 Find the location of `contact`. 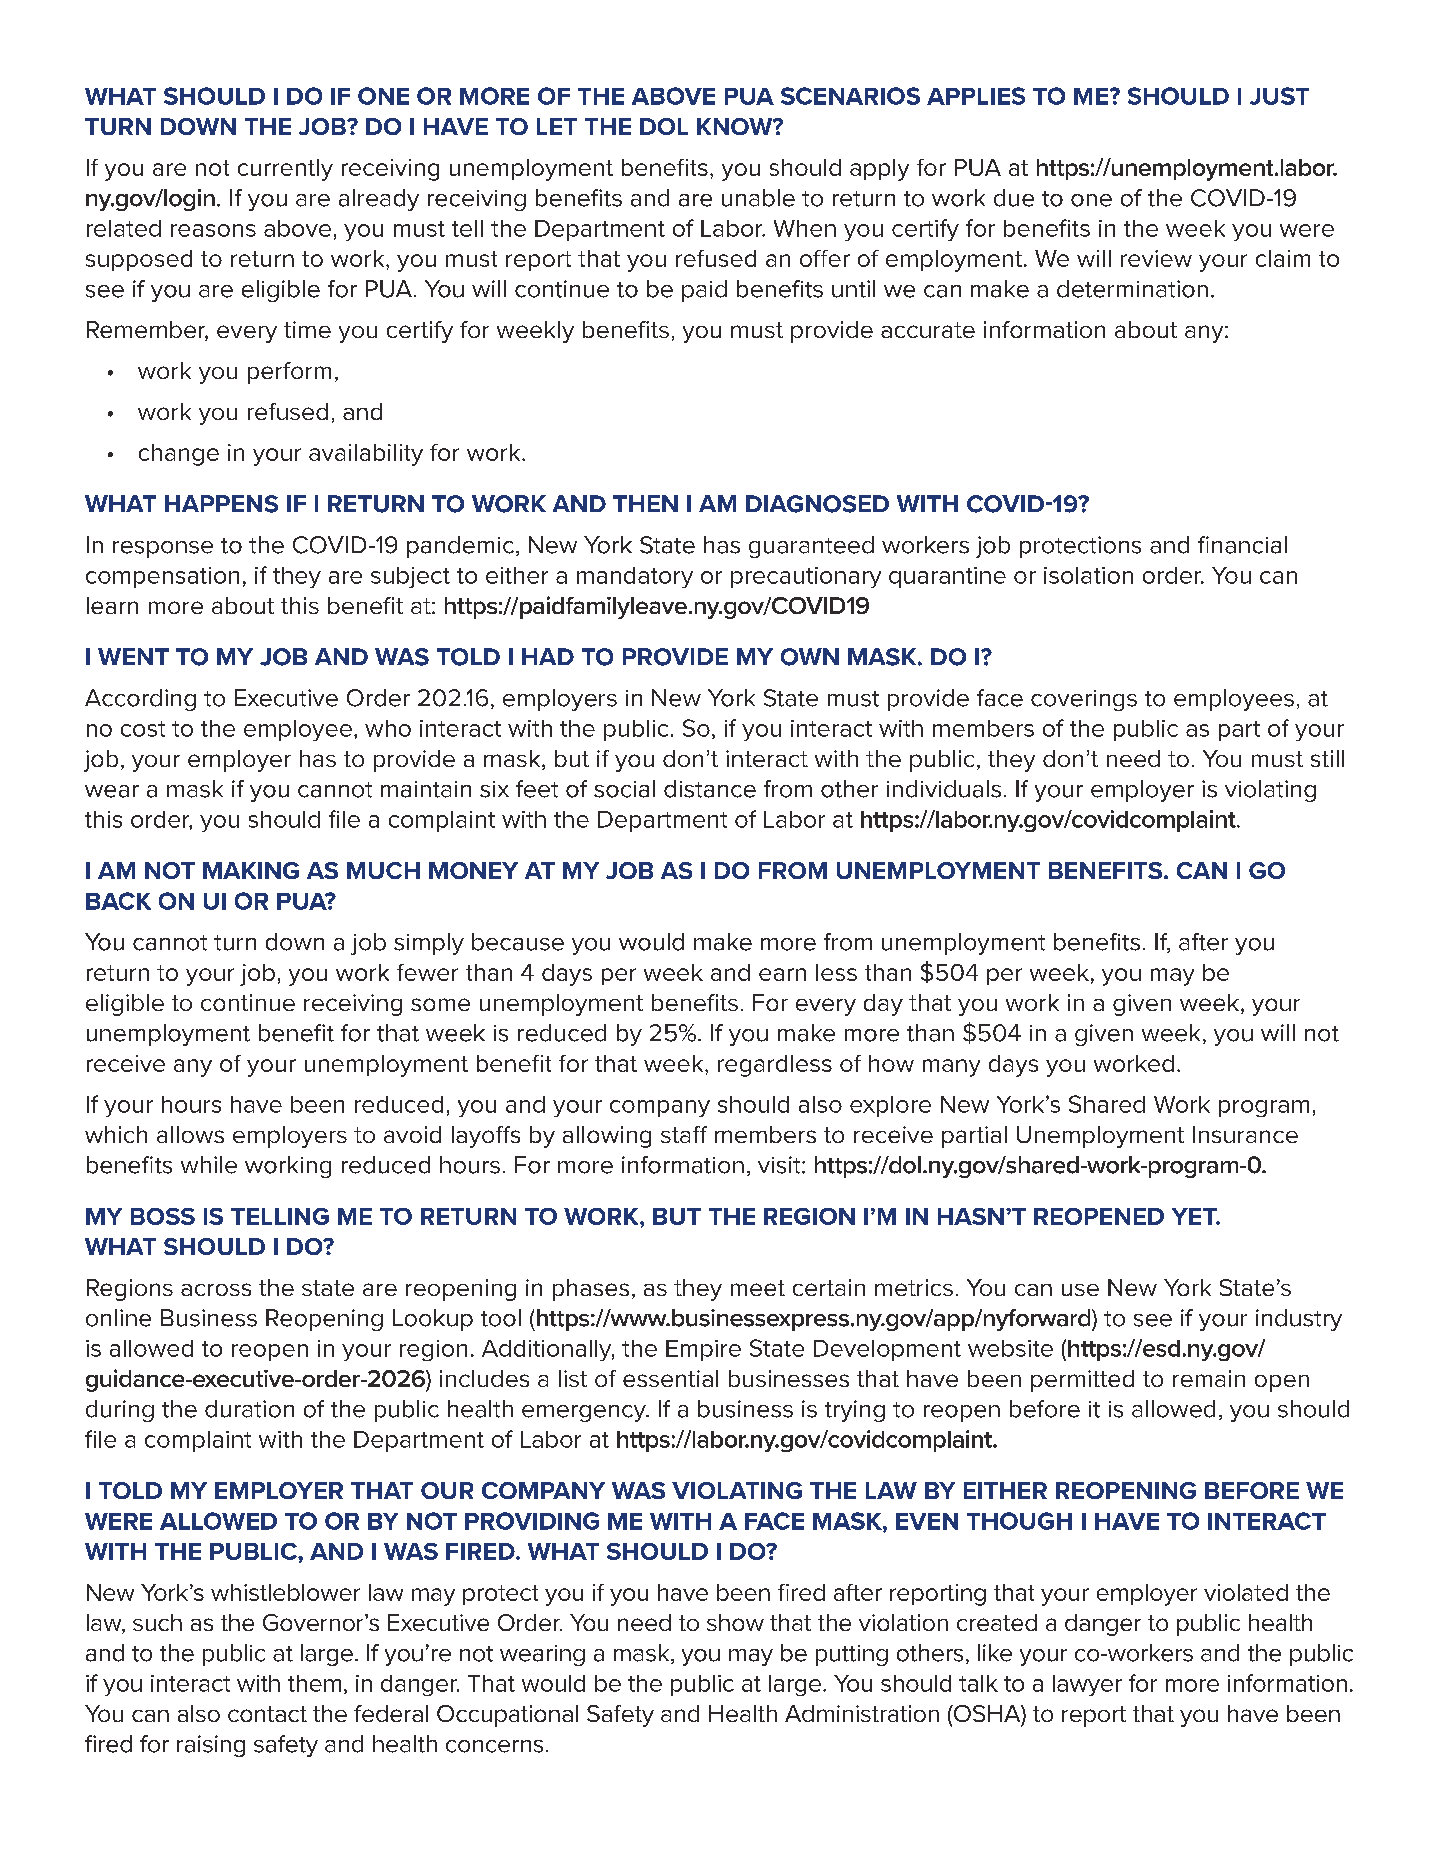

contact is located at coordinates (267, 1714).
